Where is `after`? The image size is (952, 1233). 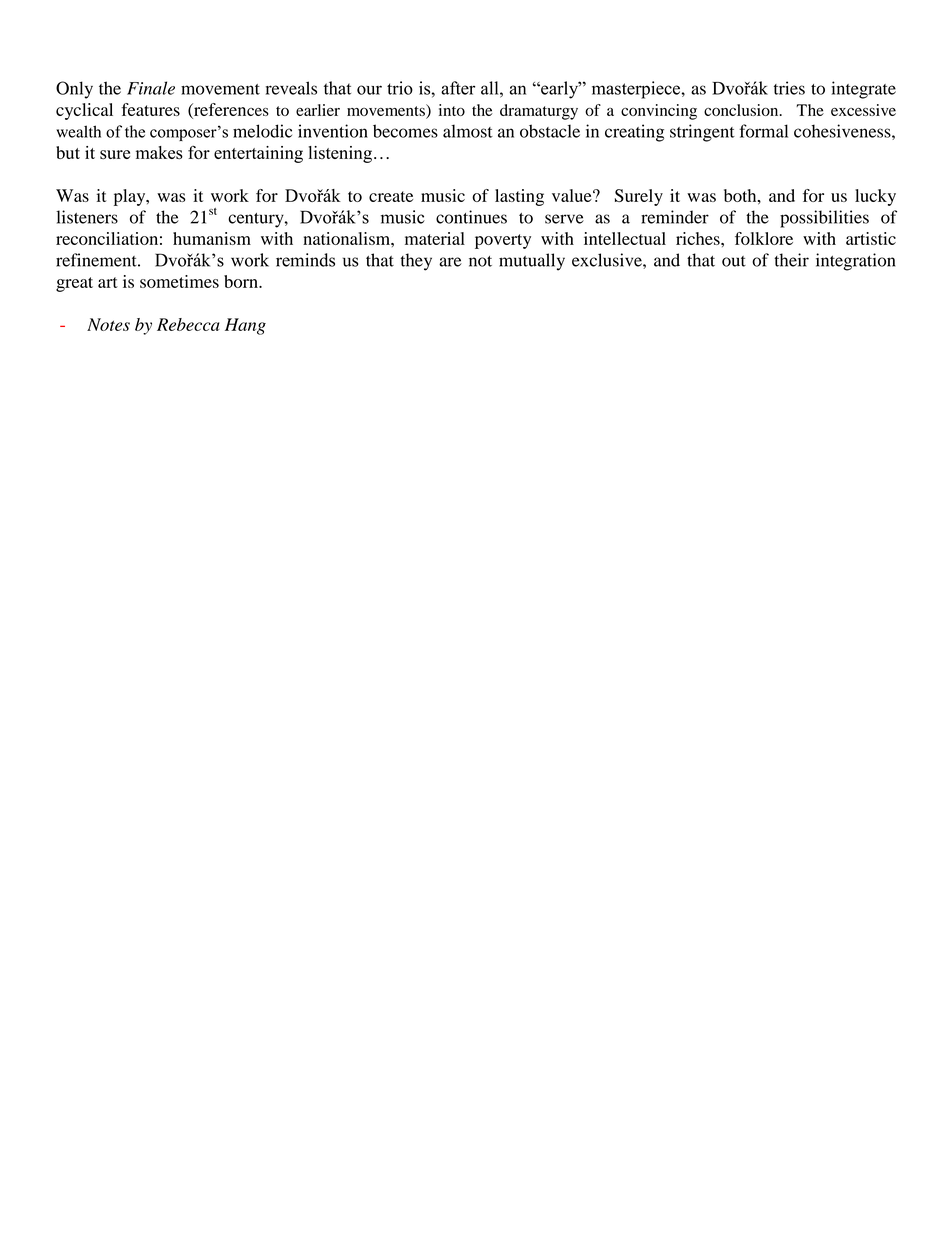
after is located at coordinates (458, 88).
